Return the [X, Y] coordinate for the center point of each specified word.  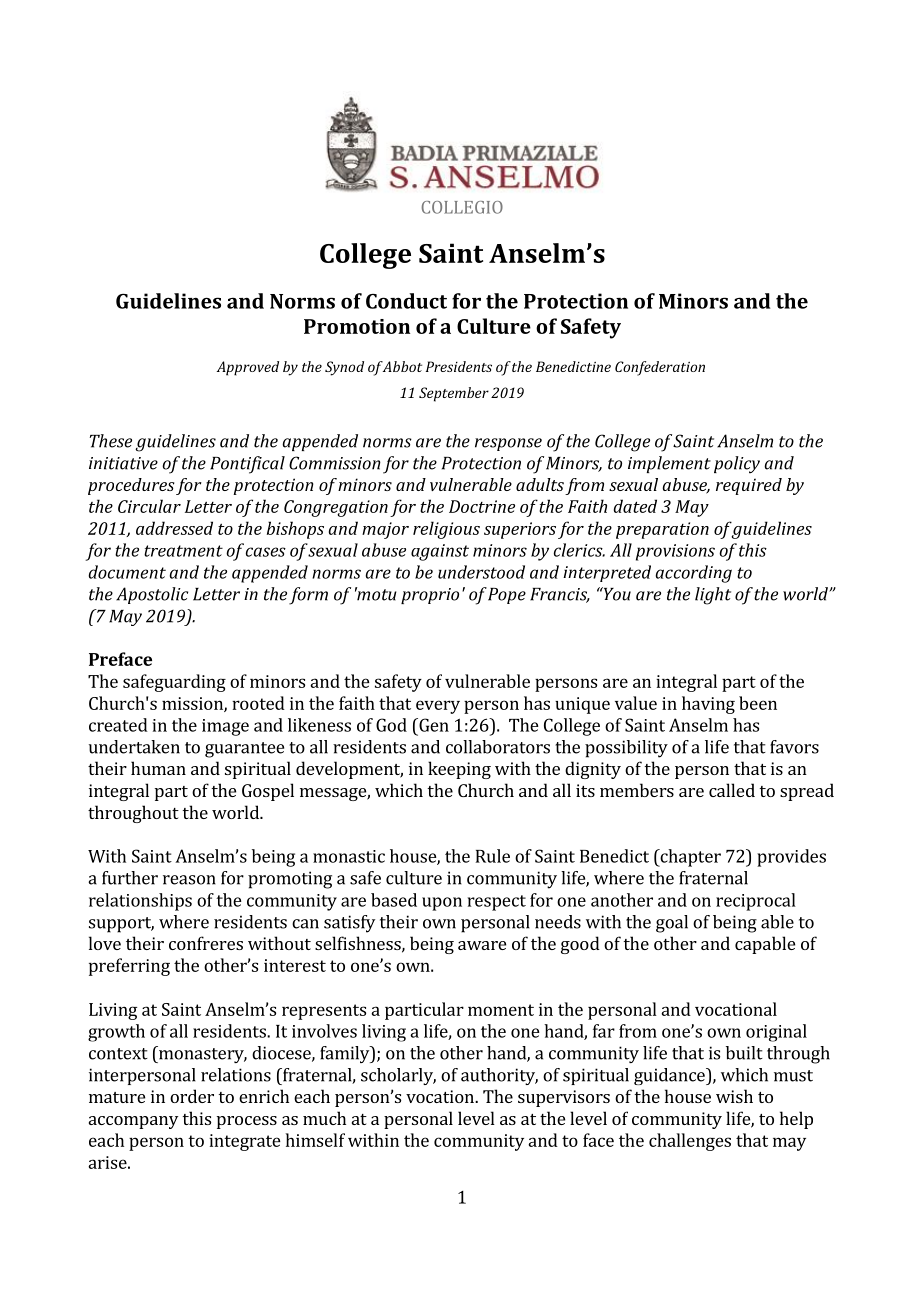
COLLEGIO [462, 207]
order [192, 1096]
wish [734, 1096]
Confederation [660, 368]
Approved [248, 368]
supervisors [564, 1098]
